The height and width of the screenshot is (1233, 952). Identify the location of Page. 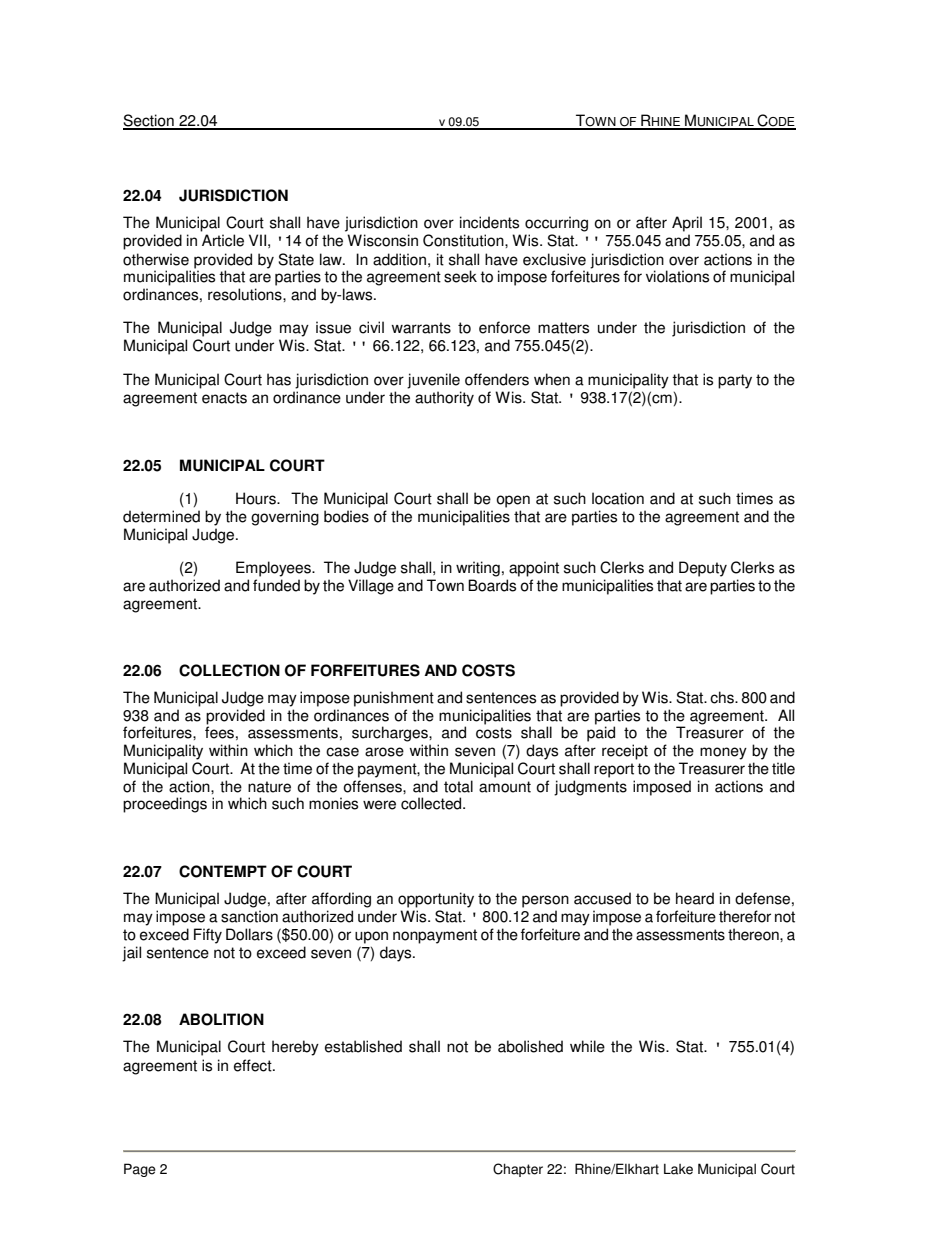
(140, 1170).
